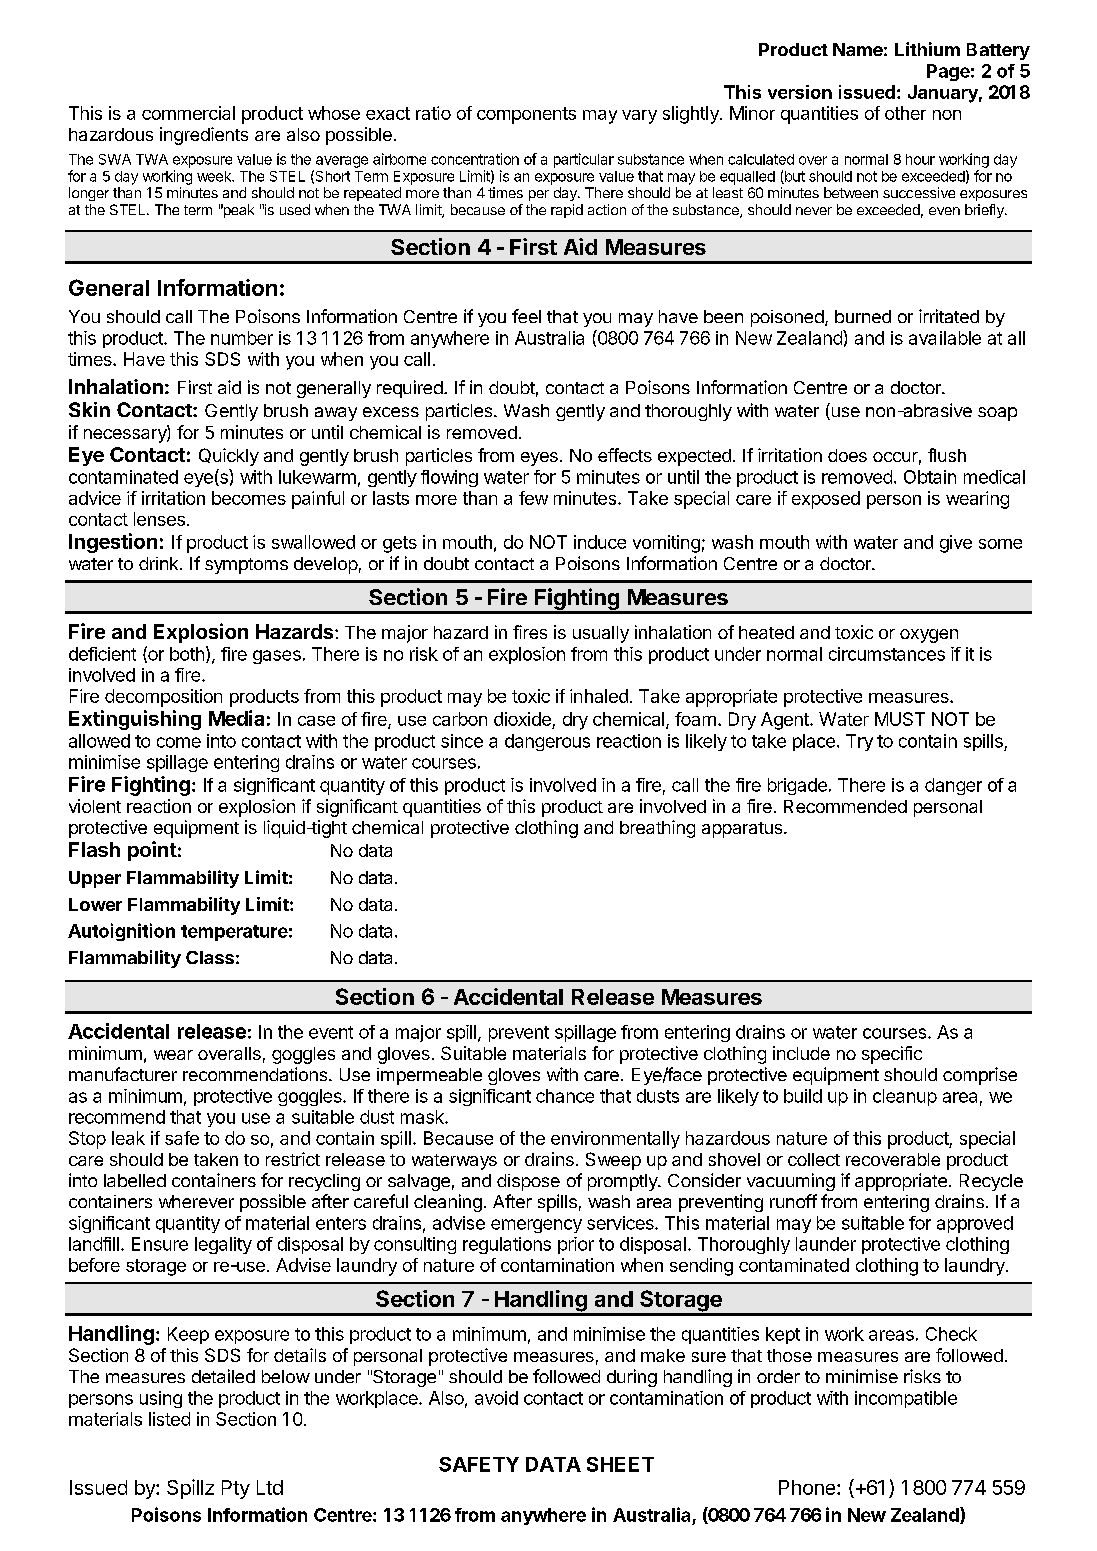  Describe the element at coordinates (600, 542) in the page. I see `induce` at that location.
